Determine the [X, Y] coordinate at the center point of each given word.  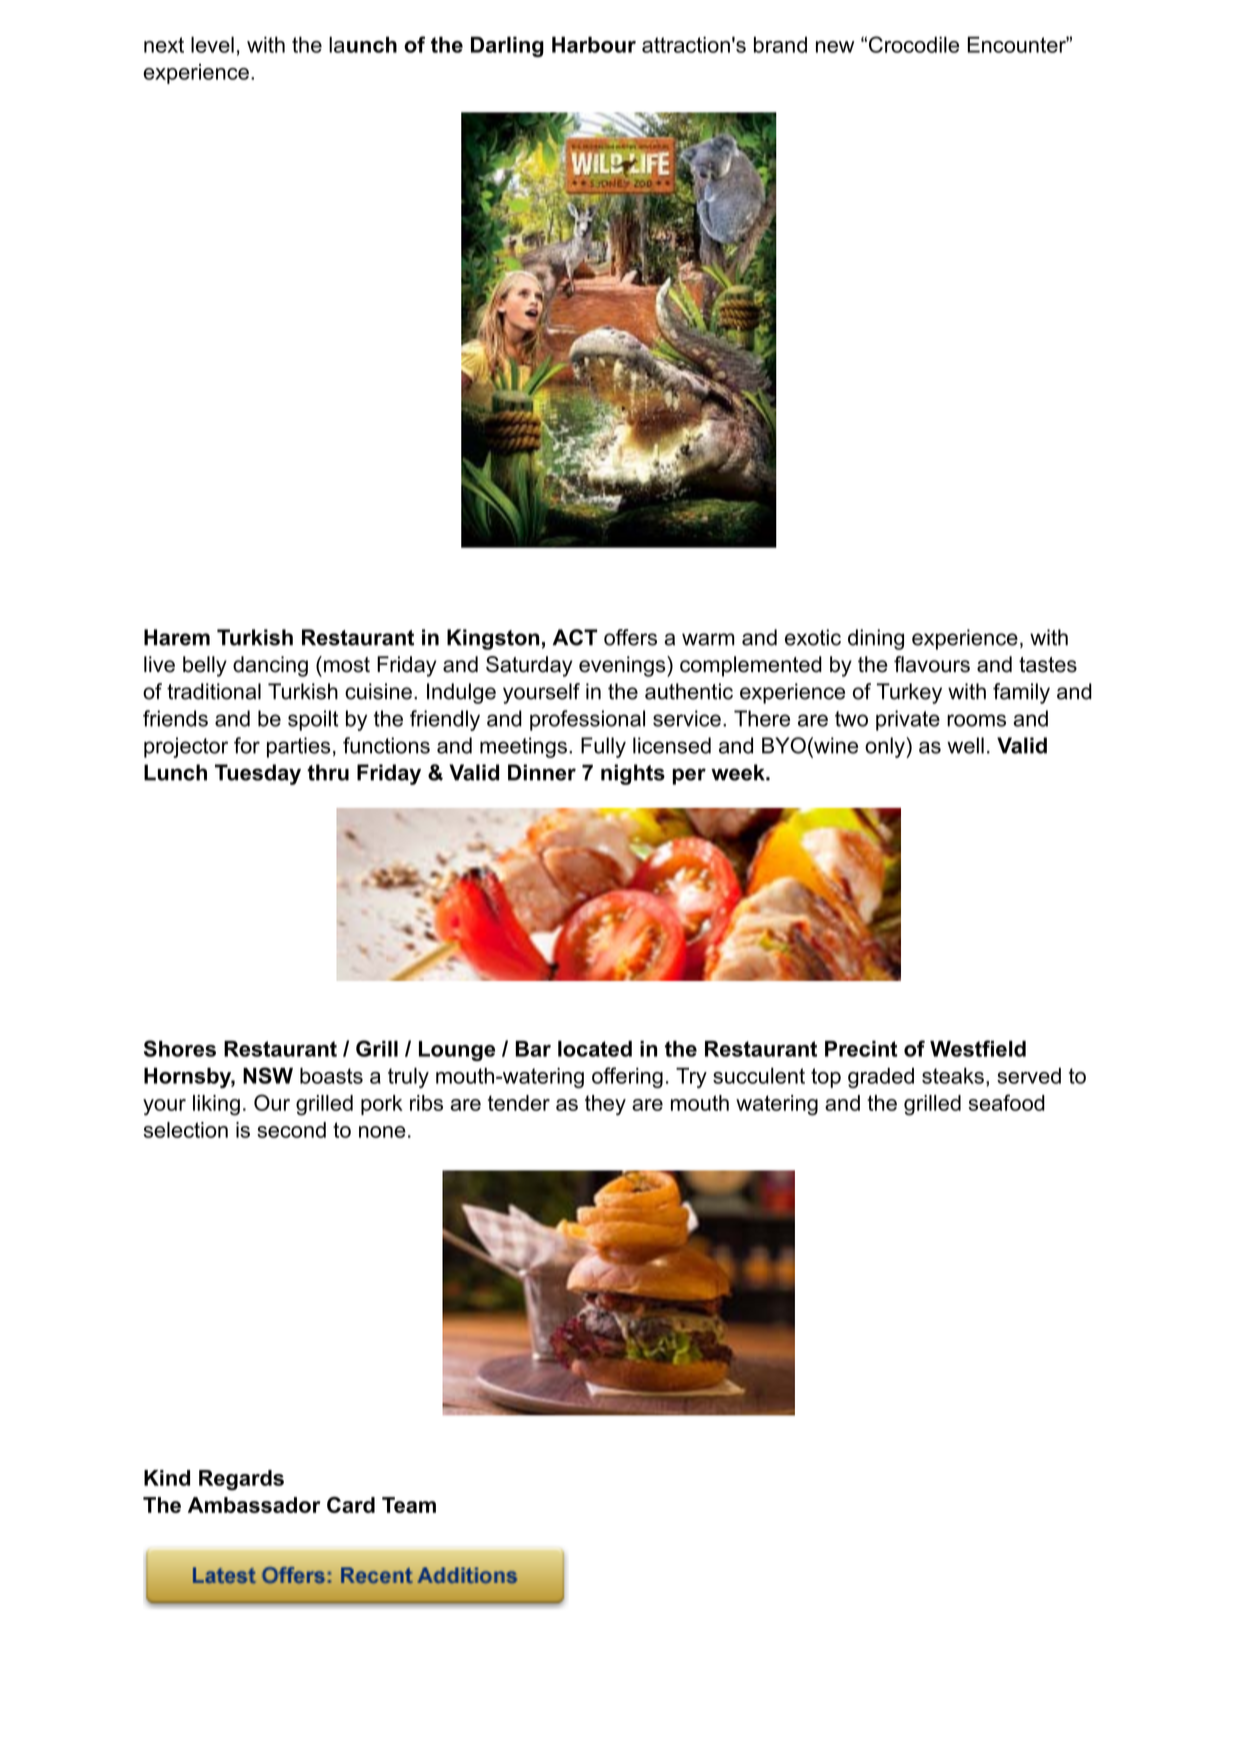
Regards [241, 1480]
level [212, 44]
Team [409, 1505]
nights [633, 774]
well [965, 745]
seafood [1007, 1102]
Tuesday [258, 774]
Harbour [594, 45]
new [835, 47]
